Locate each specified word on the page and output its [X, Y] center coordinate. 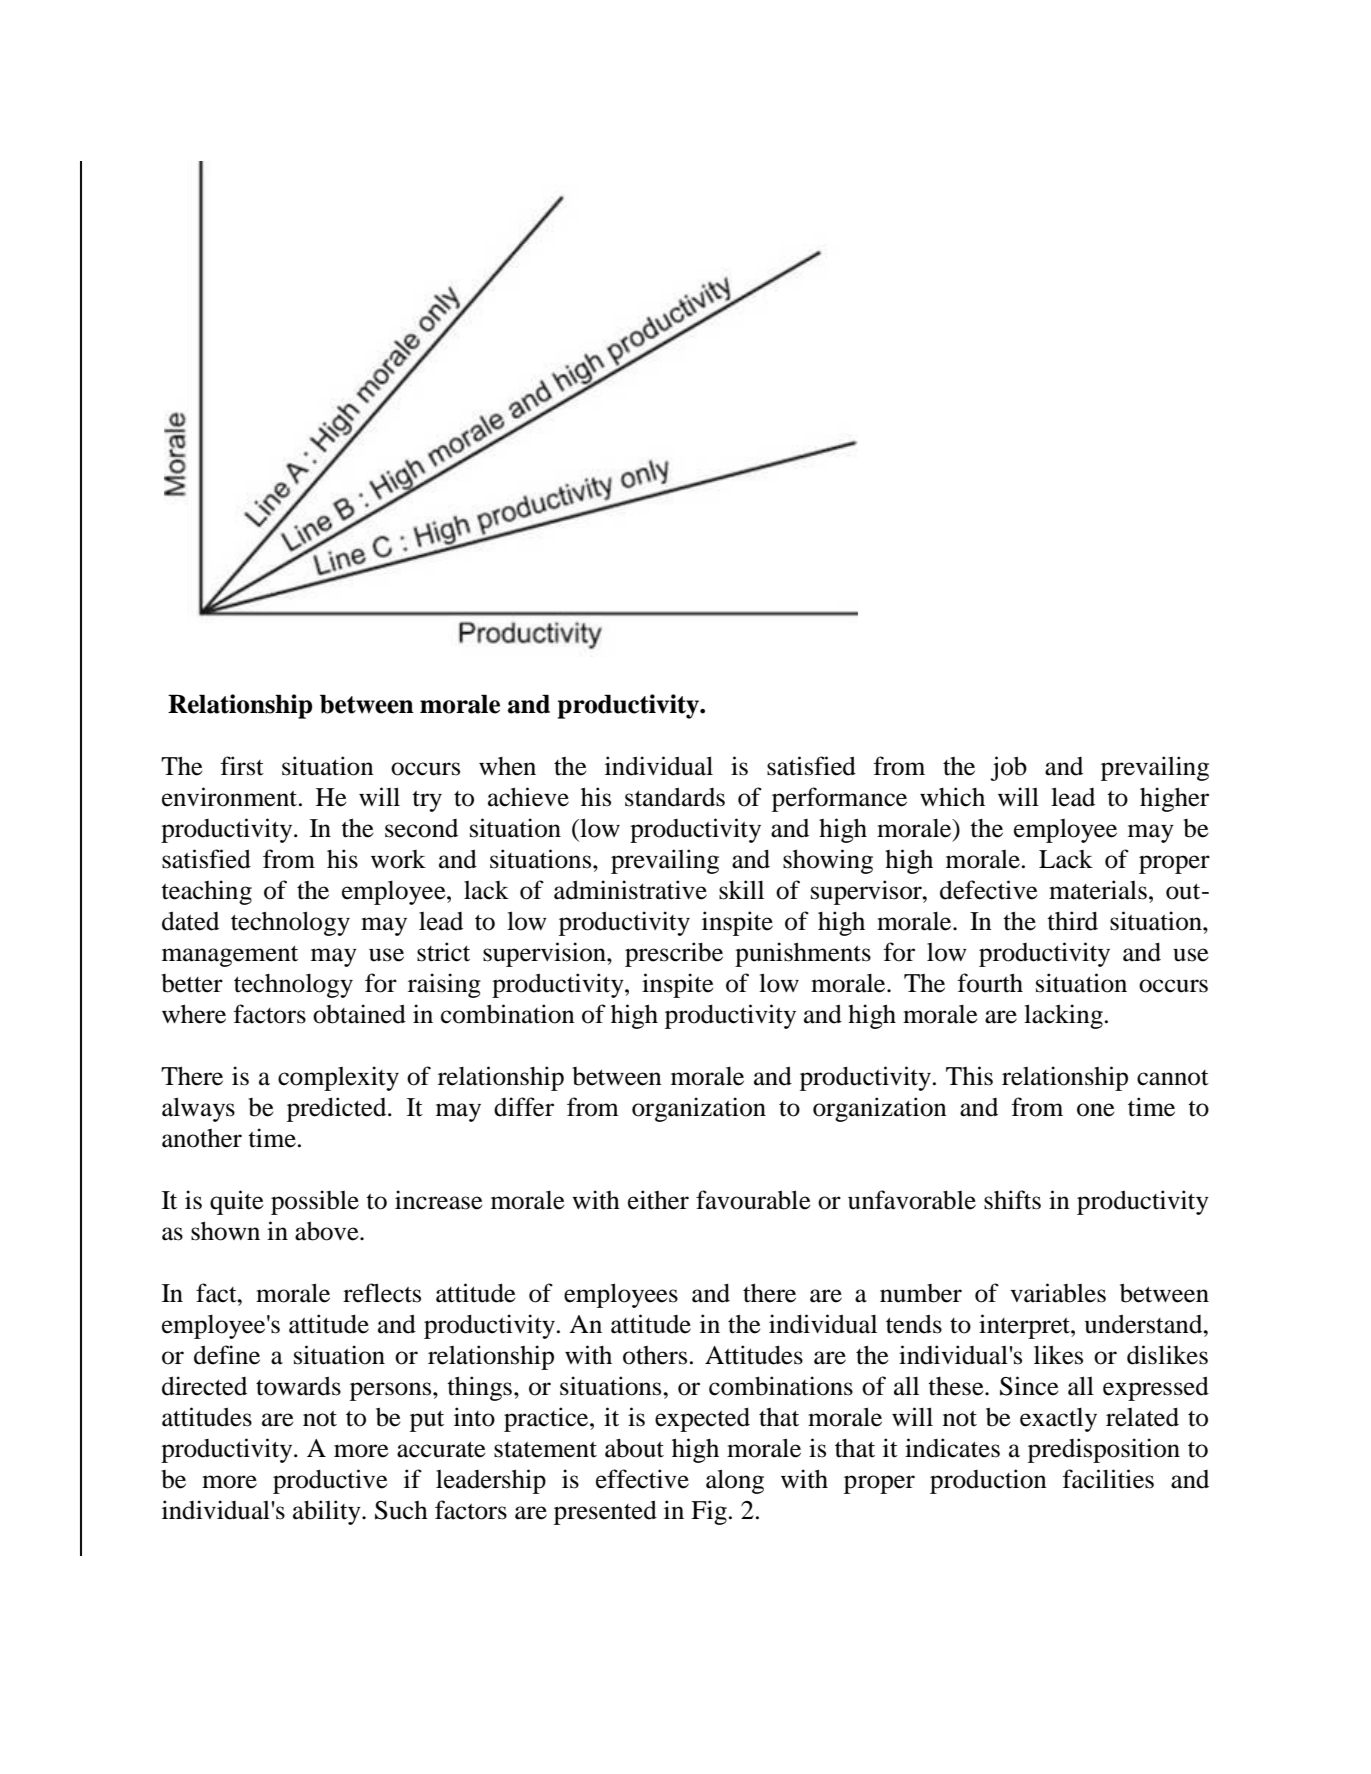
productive [330, 1481]
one [1096, 1110]
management [230, 956]
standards [675, 797]
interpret [1025, 1326]
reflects [382, 1293]
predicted [338, 1109]
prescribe [674, 954]
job [1008, 768]
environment [231, 797]
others [655, 1355]
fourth [990, 983]
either [658, 1200]
